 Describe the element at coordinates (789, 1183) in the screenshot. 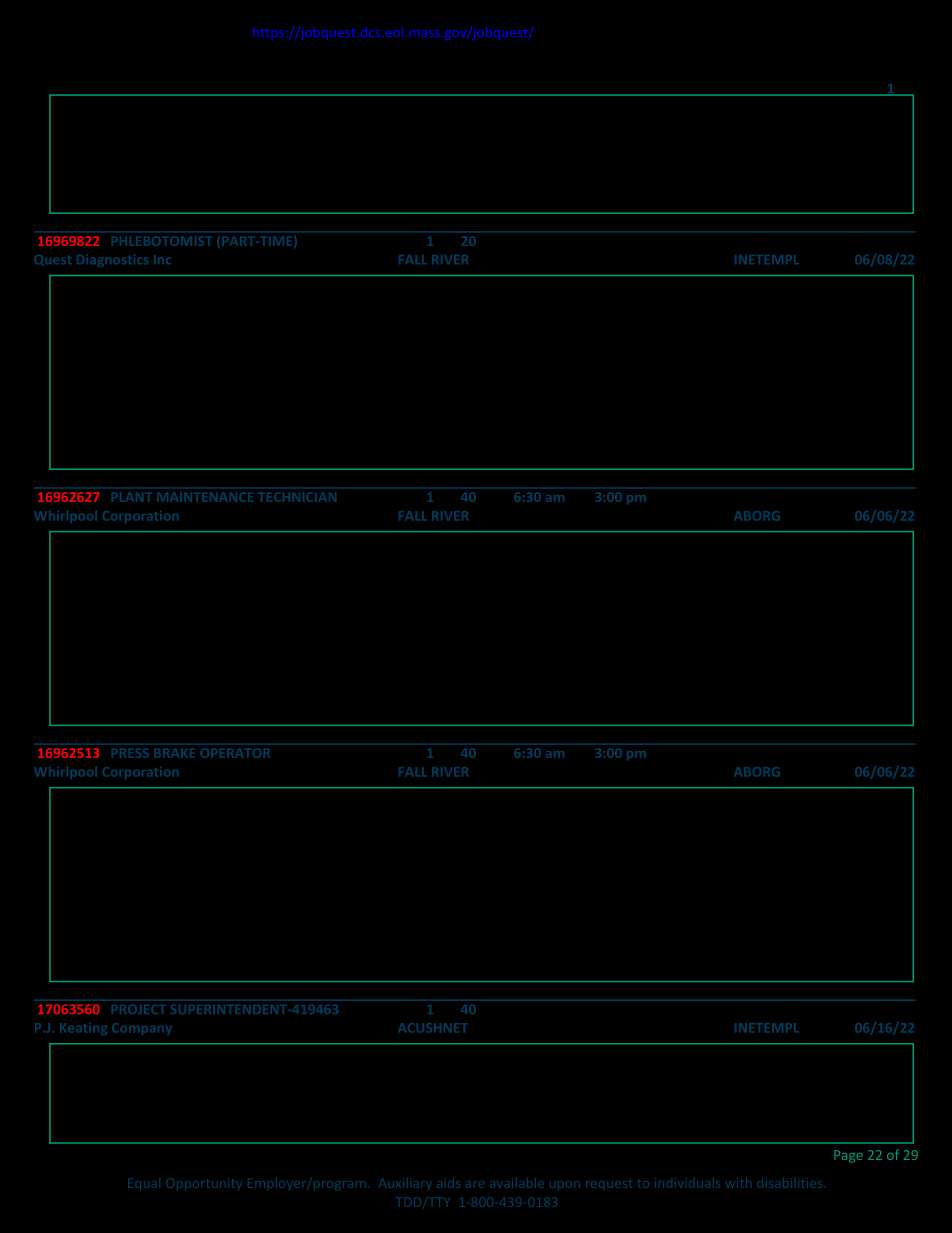

I see `disabilities` at that location.
